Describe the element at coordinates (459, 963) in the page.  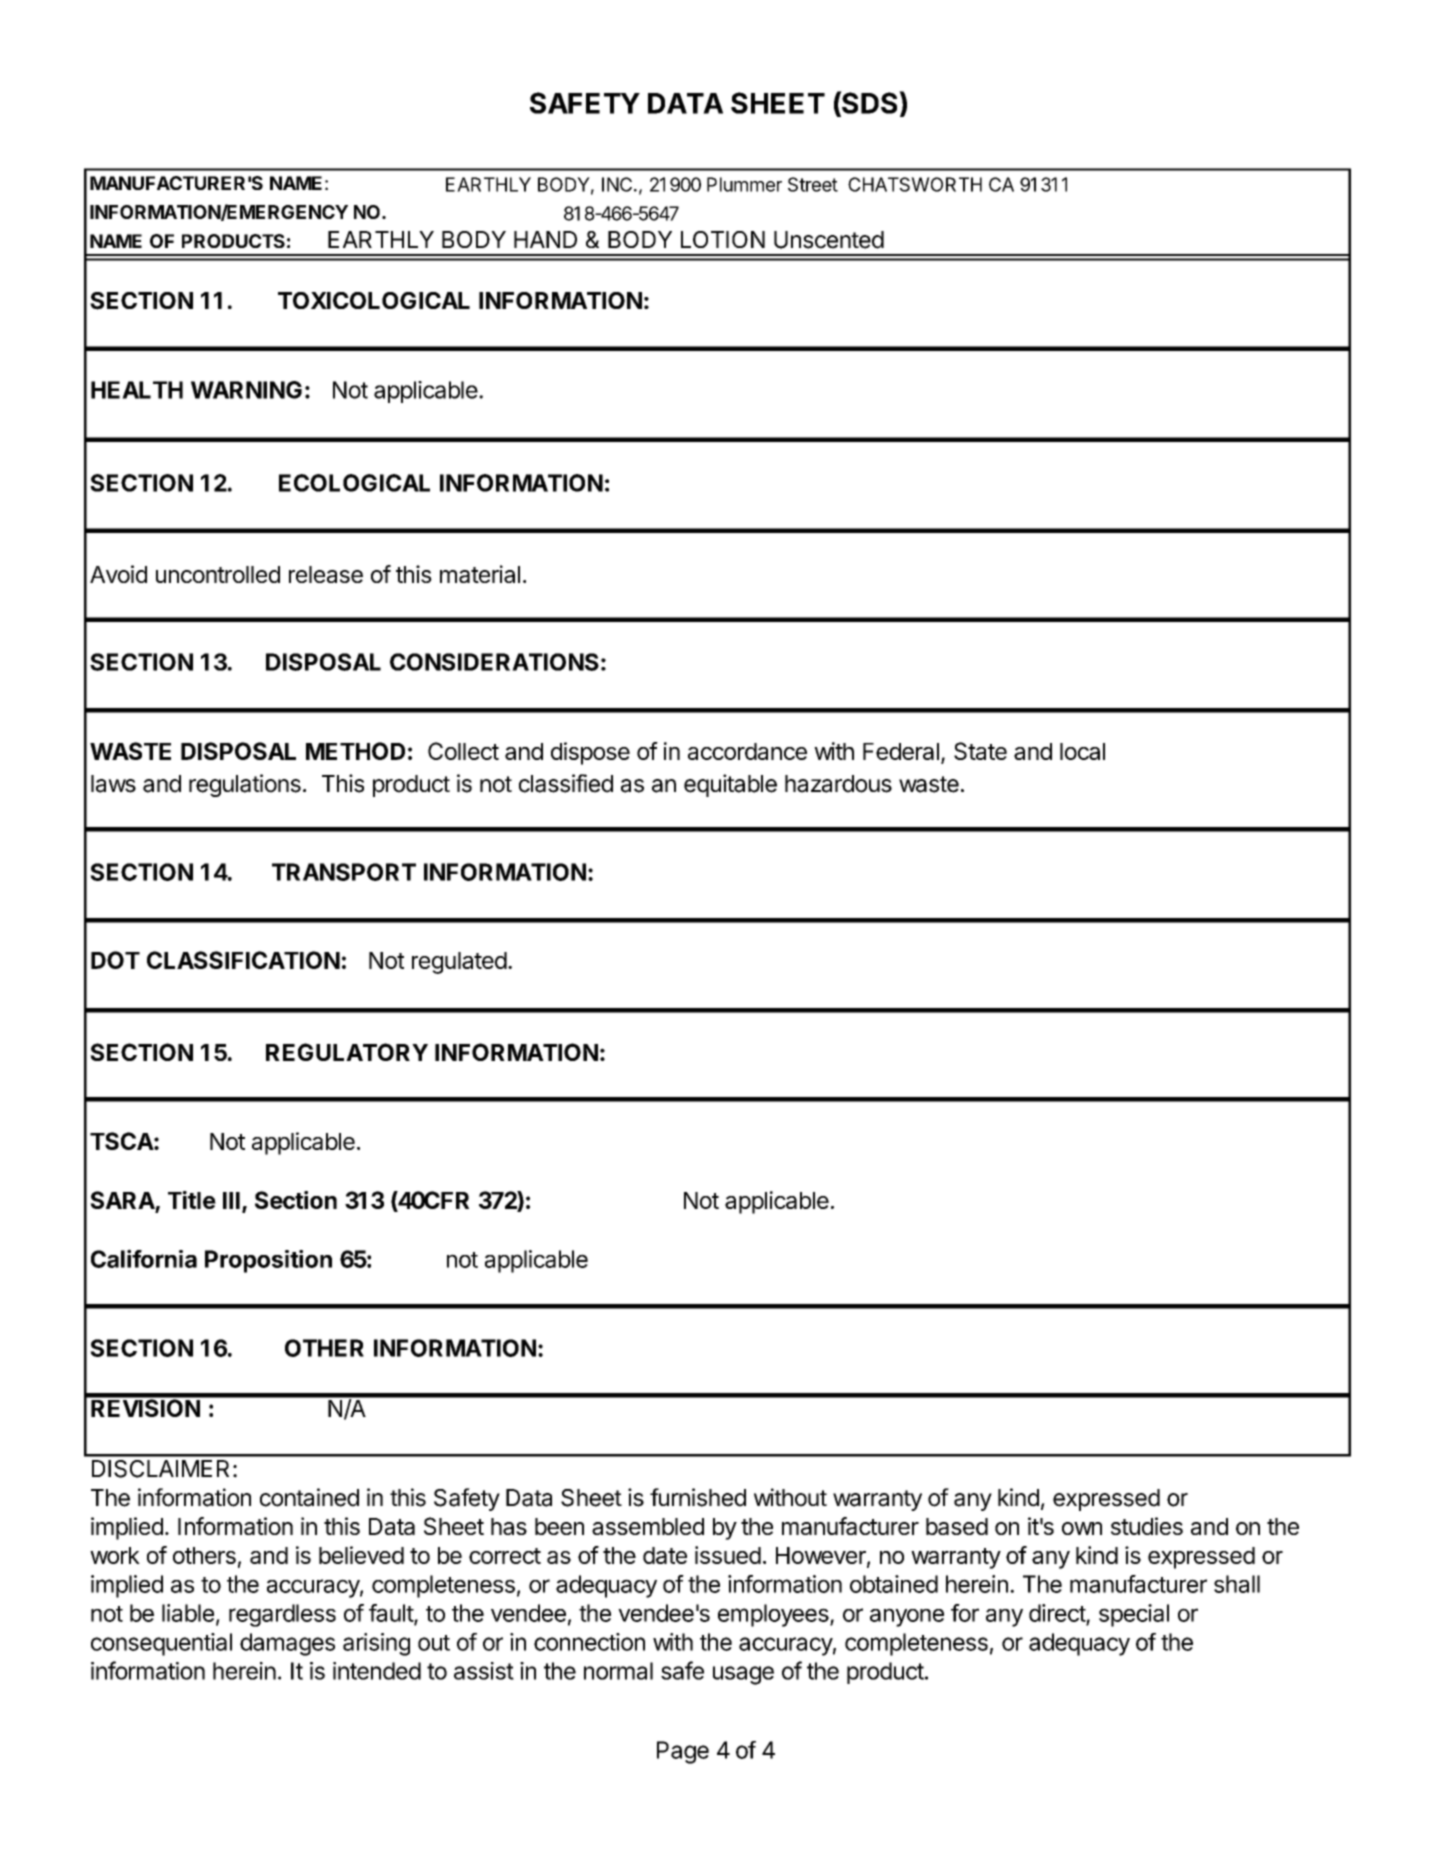
I see `regulated` at that location.
